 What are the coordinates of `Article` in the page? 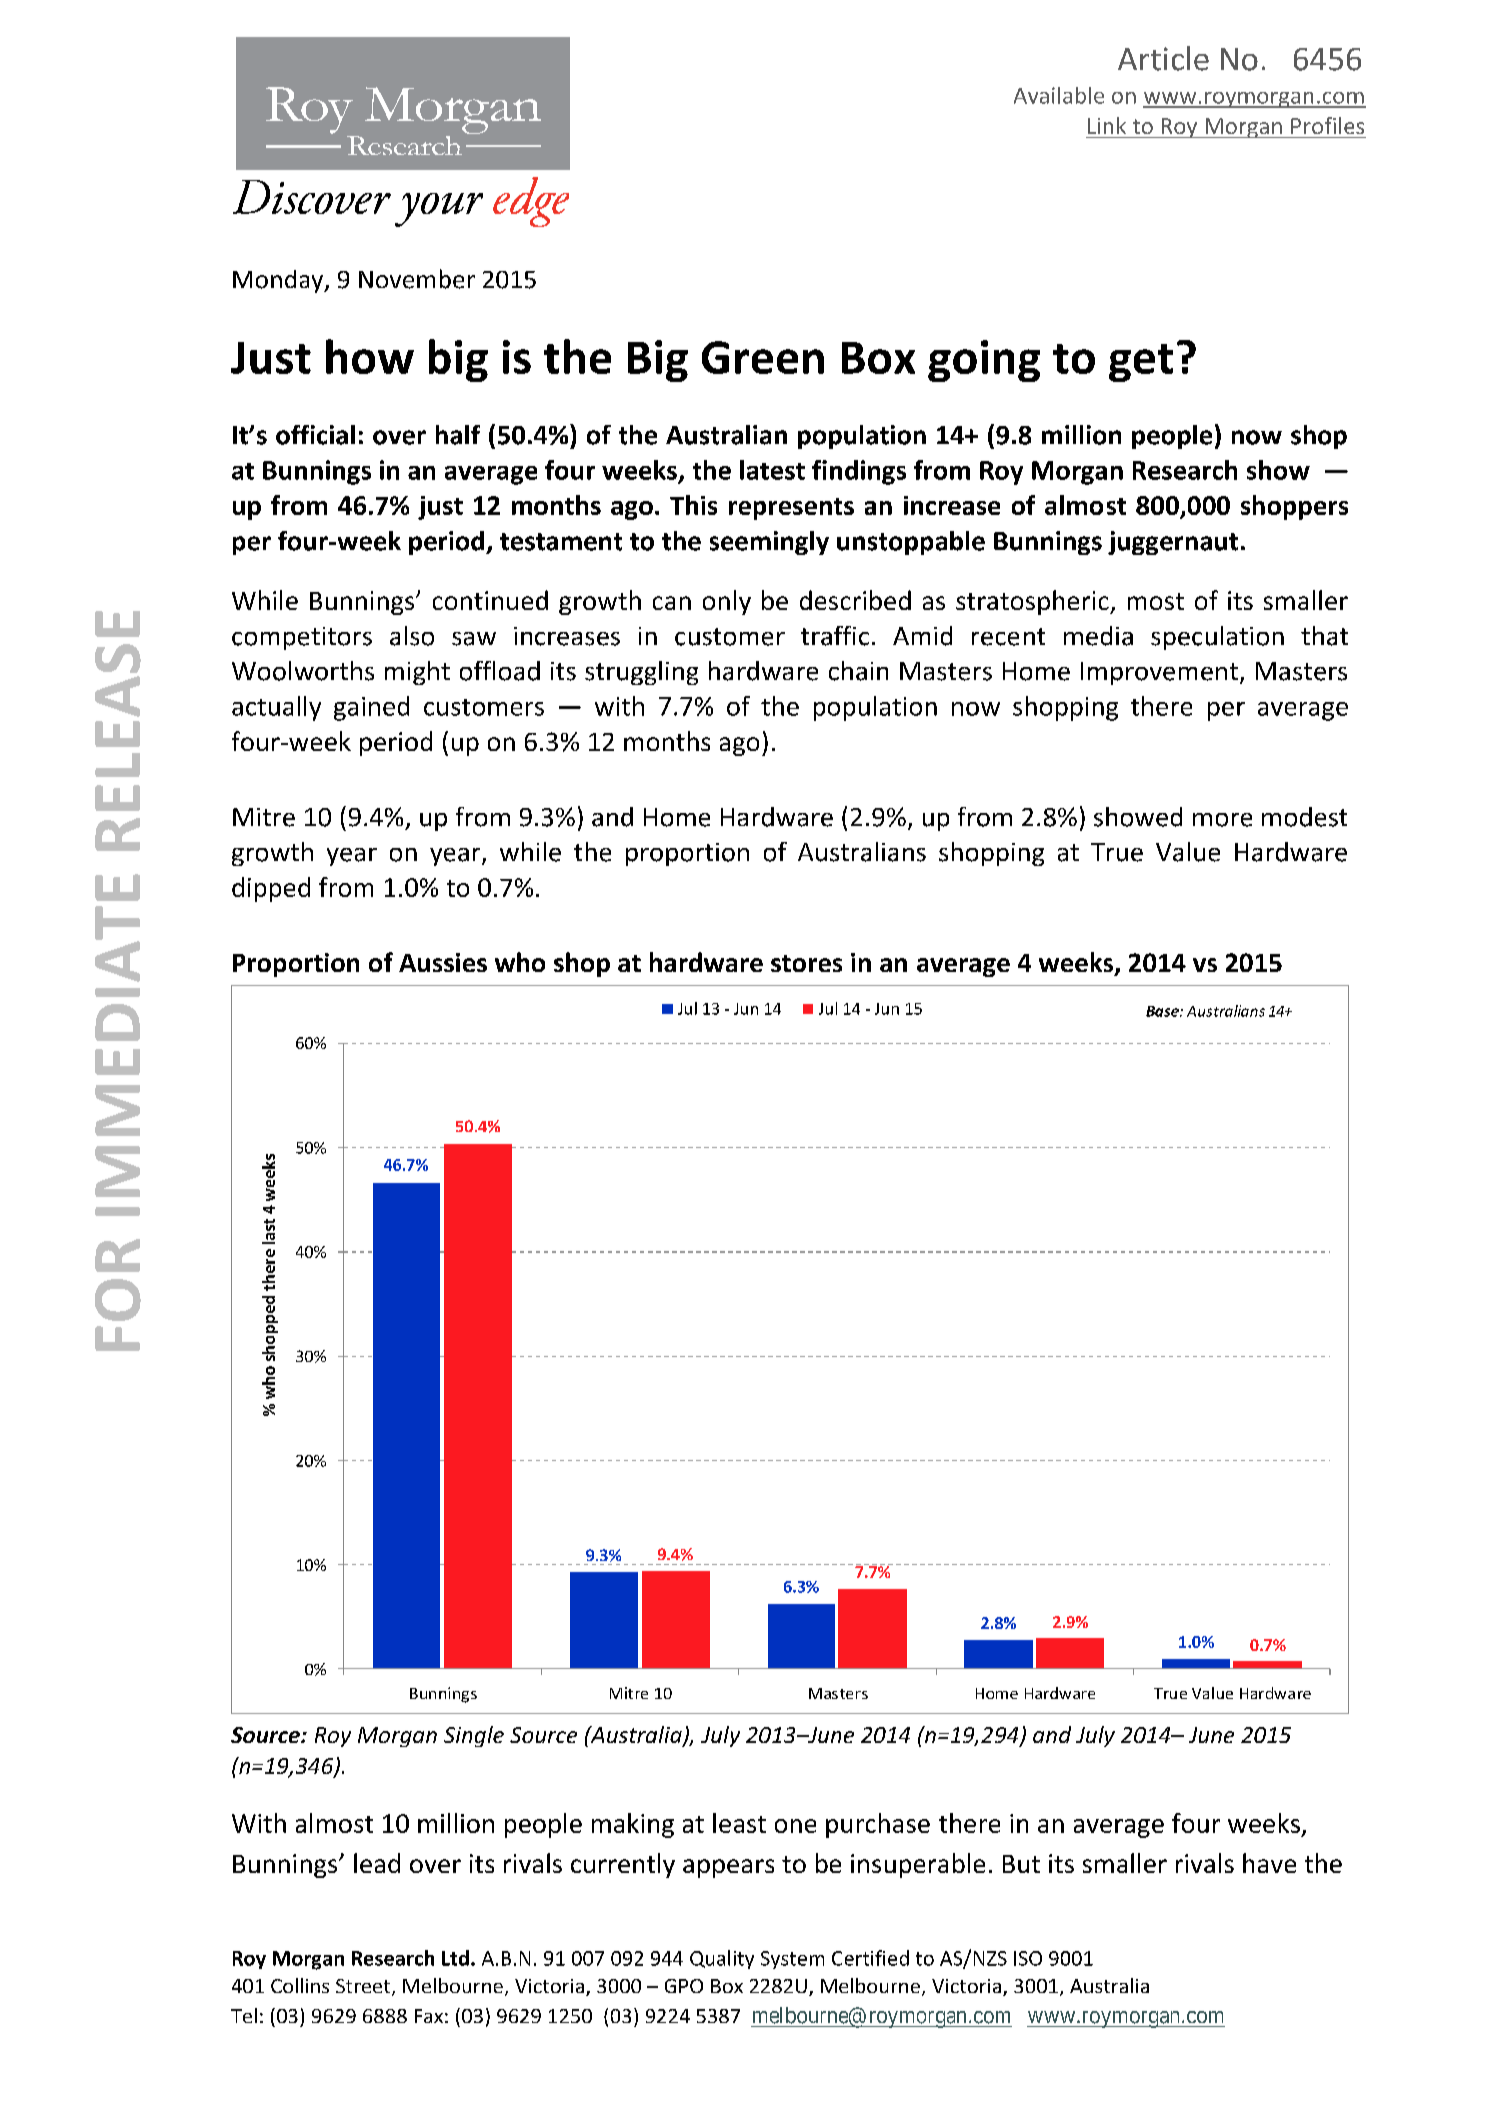 It's located at (1163, 58).
